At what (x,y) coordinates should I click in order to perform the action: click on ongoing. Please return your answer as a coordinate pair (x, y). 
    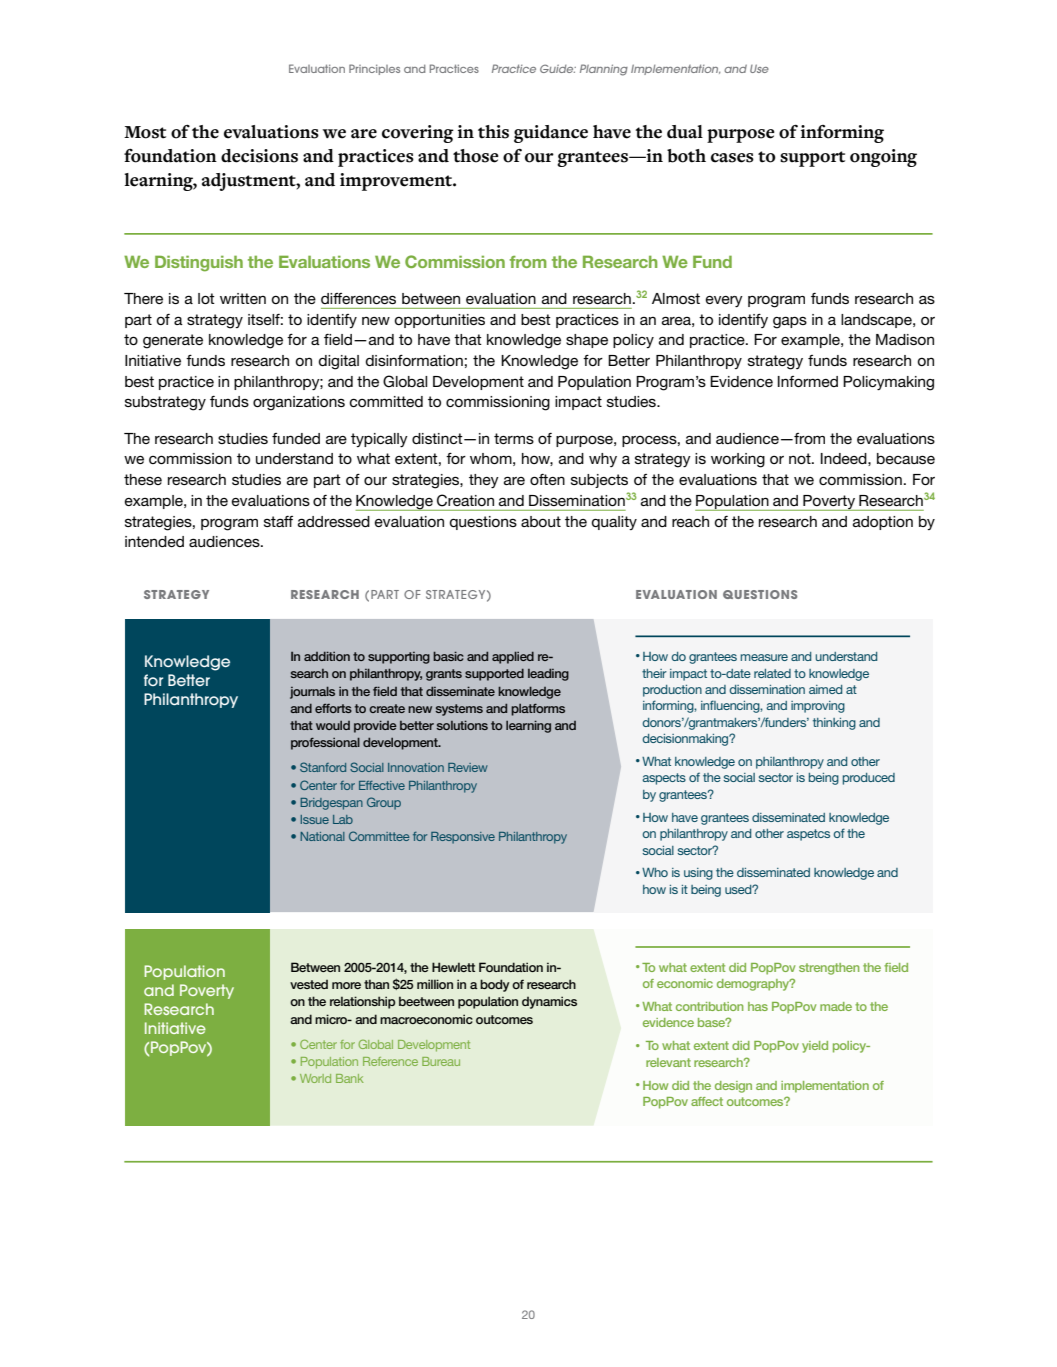
    Looking at the image, I should click on (883, 158).
